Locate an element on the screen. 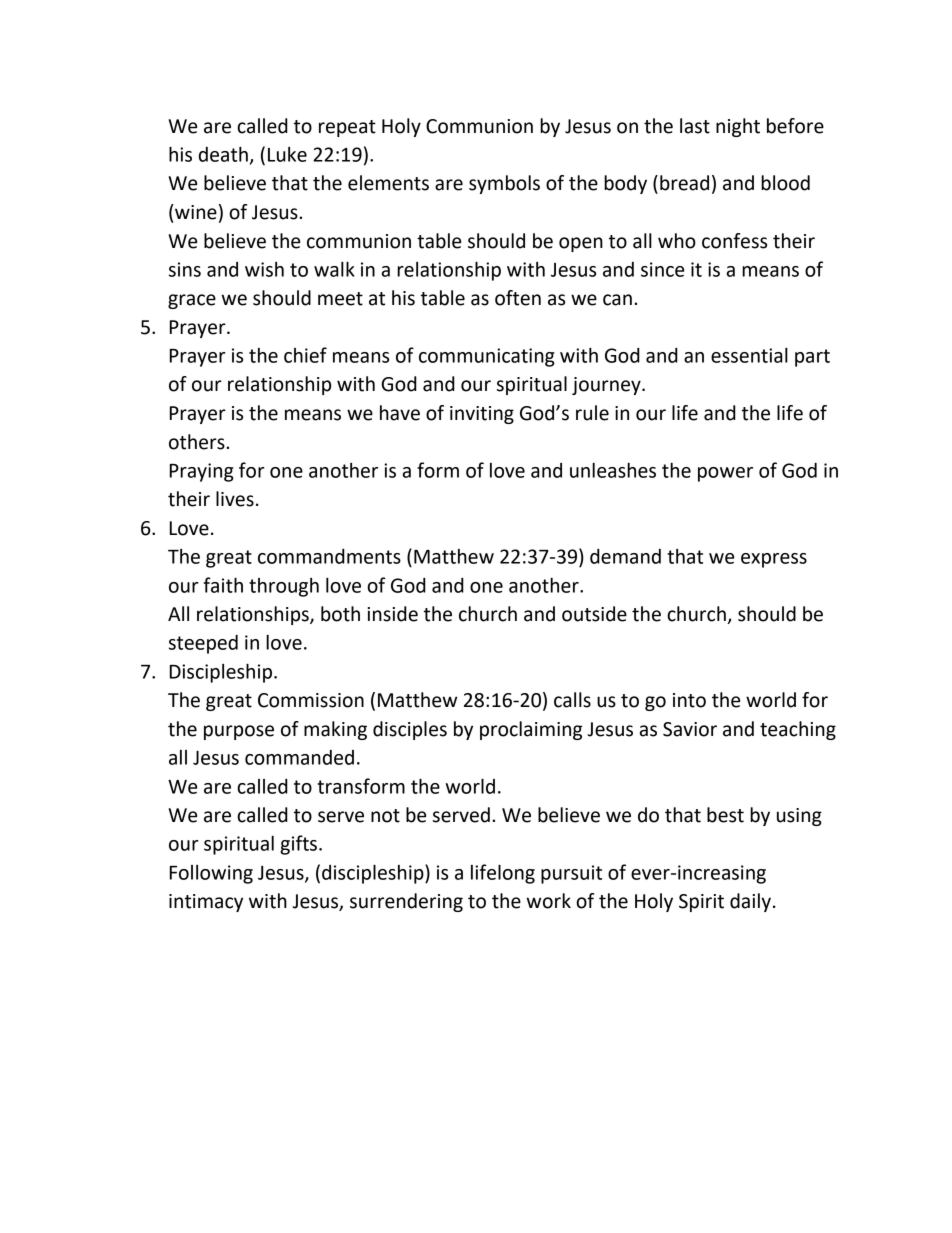 This screenshot has width=952, height=1233. Savior is located at coordinates (690, 729).
